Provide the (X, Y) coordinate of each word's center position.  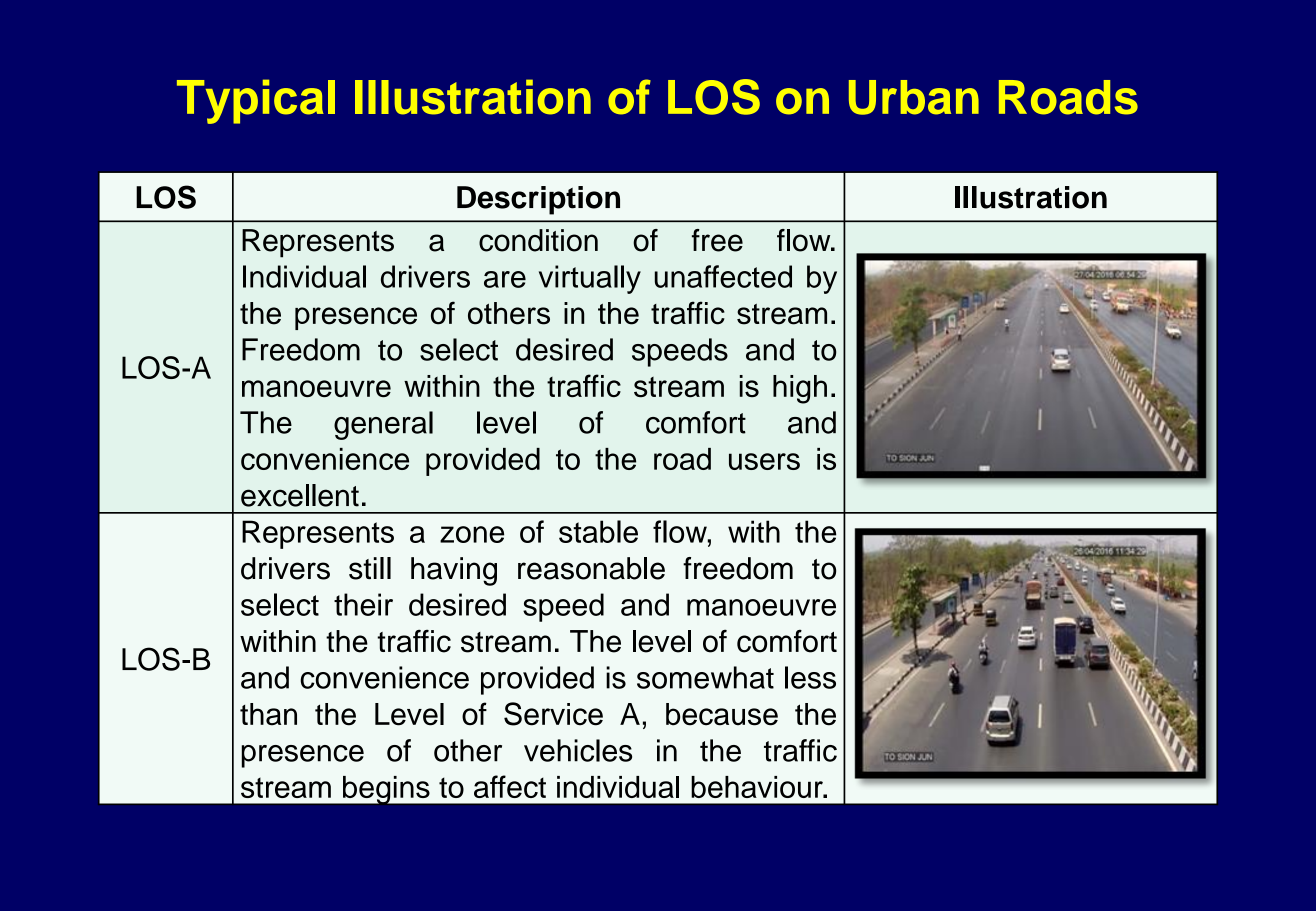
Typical (256, 101)
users (764, 461)
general (383, 425)
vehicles (578, 750)
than (268, 714)
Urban (914, 97)
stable (598, 531)
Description (538, 200)
